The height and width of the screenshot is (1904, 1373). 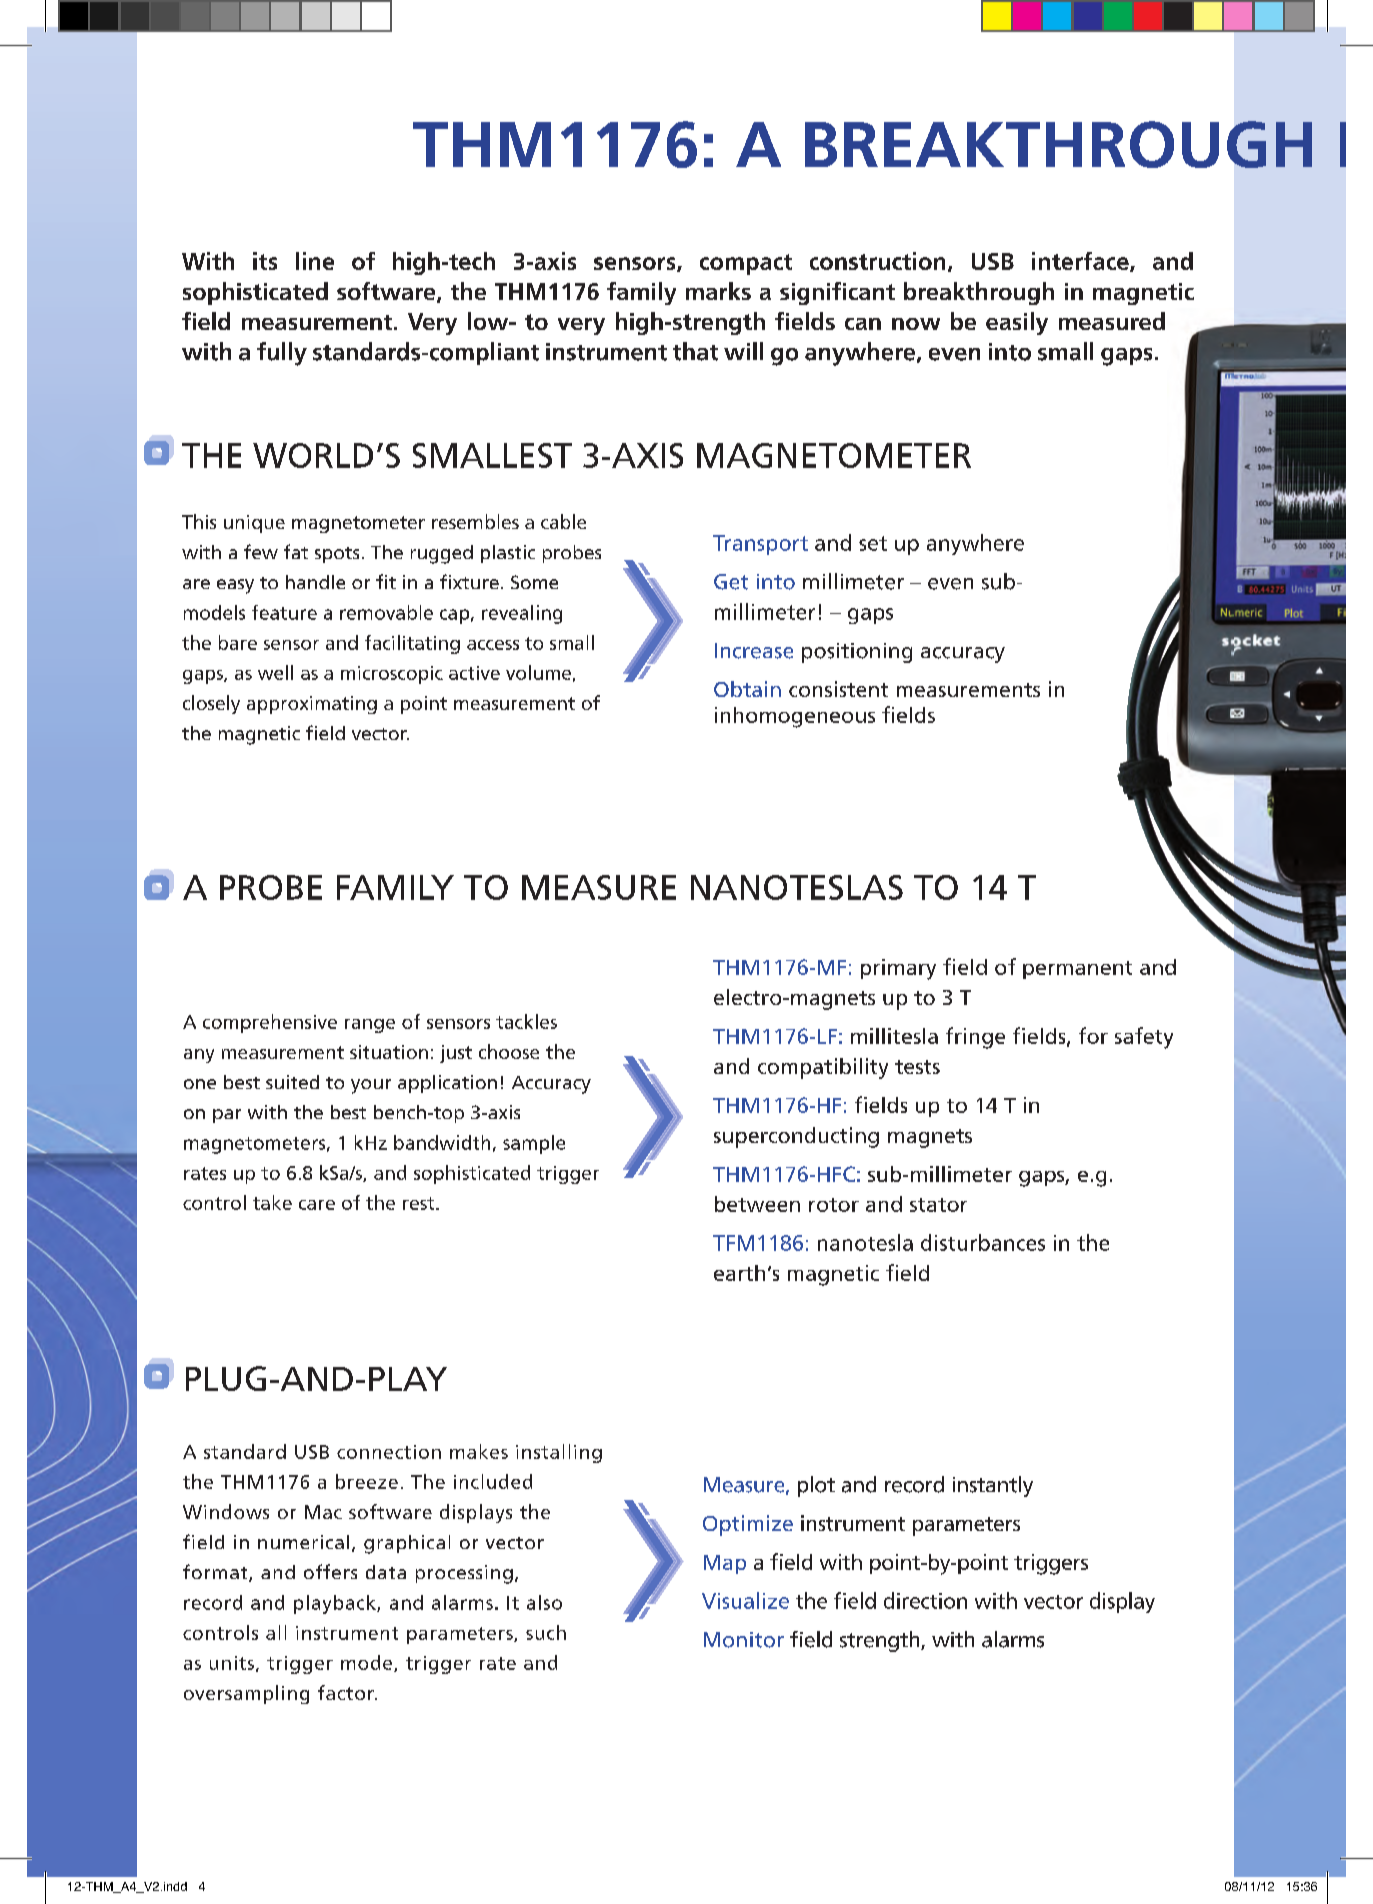 I want to click on marks, so click(x=718, y=291).
